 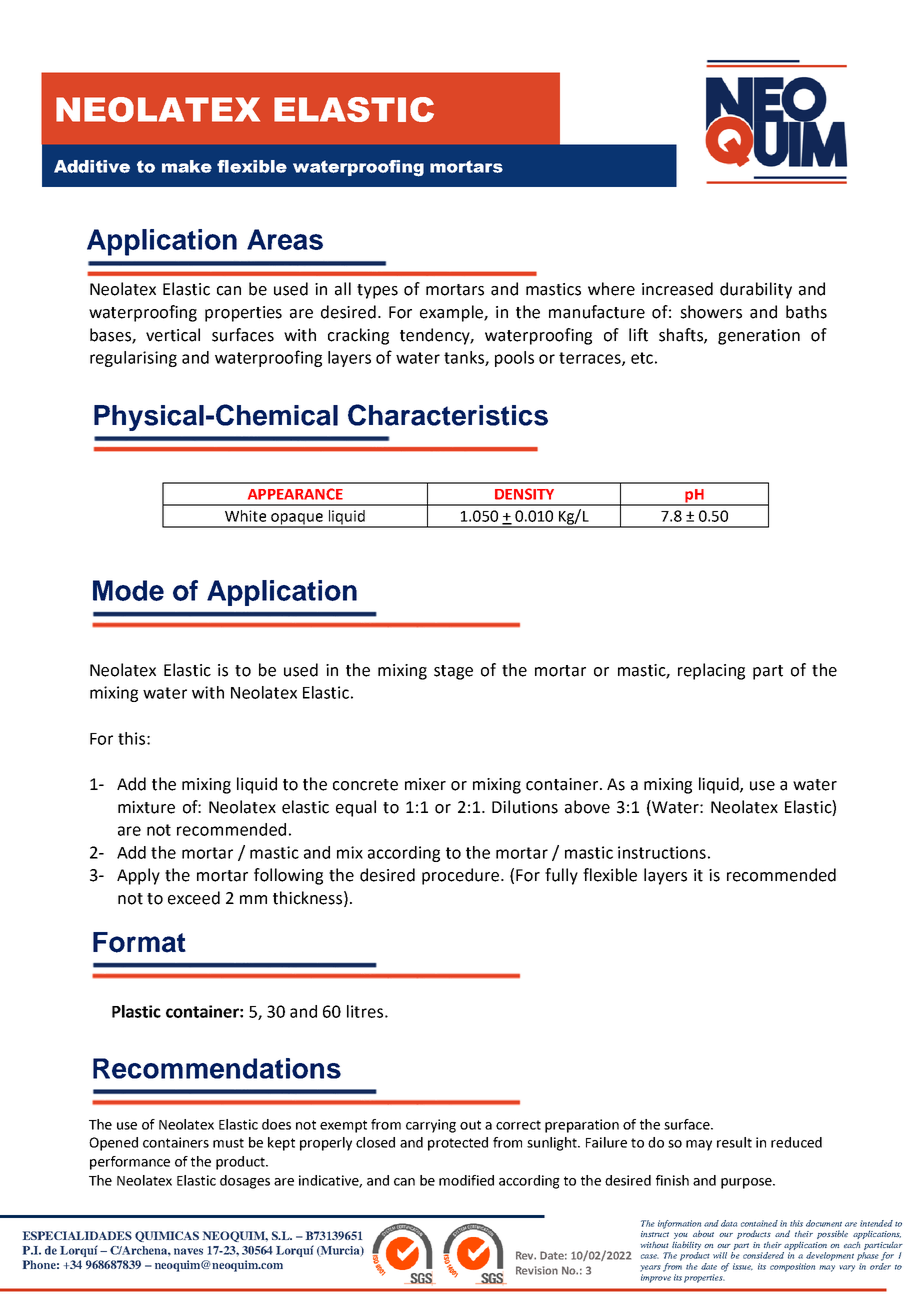 What do you see at coordinates (561, 876) in the screenshot?
I see `fully` at bounding box center [561, 876].
